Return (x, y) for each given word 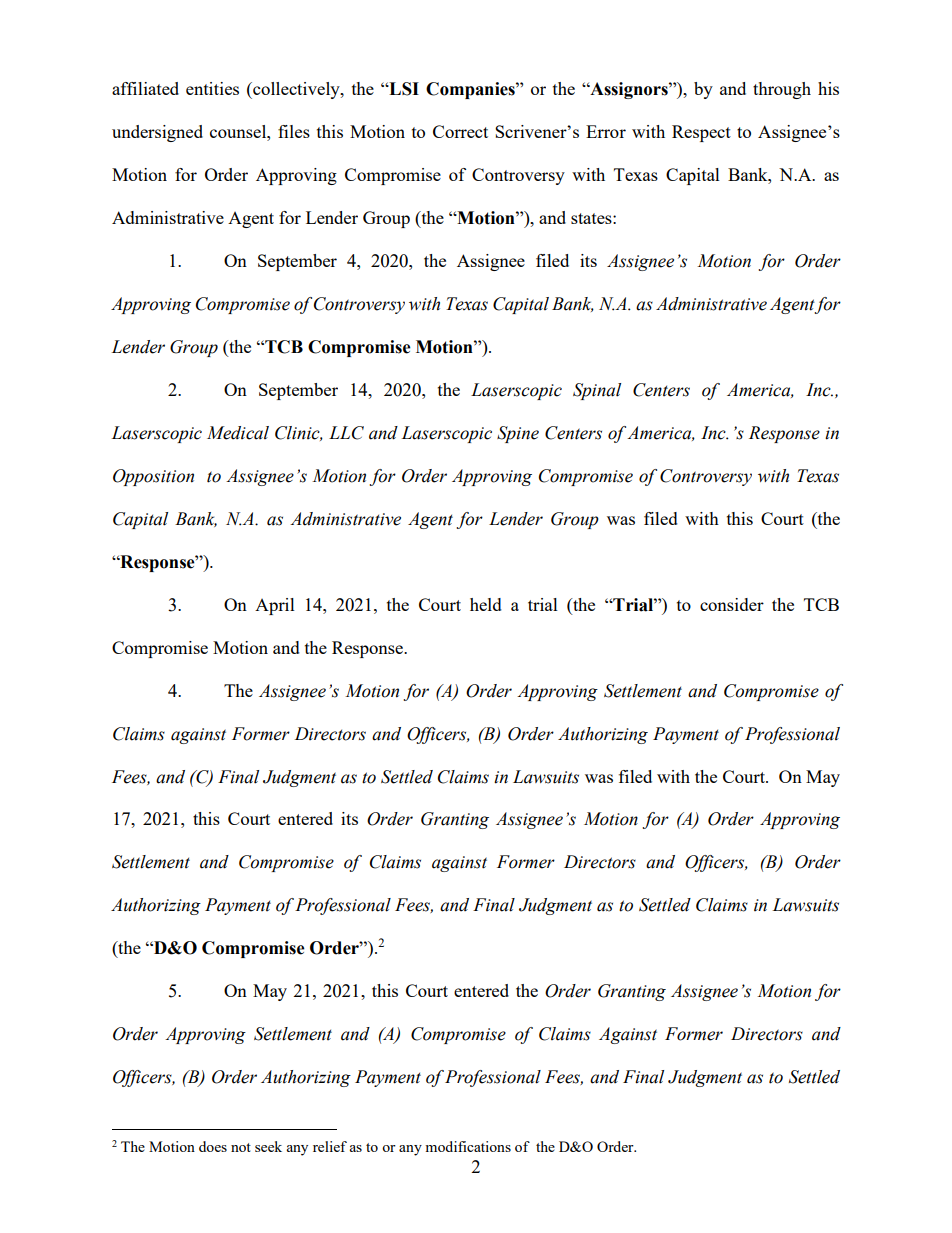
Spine (518, 434)
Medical (238, 433)
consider (732, 604)
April (275, 606)
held (486, 604)
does (213, 1146)
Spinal (597, 391)
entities (212, 88)
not (241, 1147)
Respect (701, 133)
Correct (460, 131)
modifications (468, 1146)
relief (330, 1146)
